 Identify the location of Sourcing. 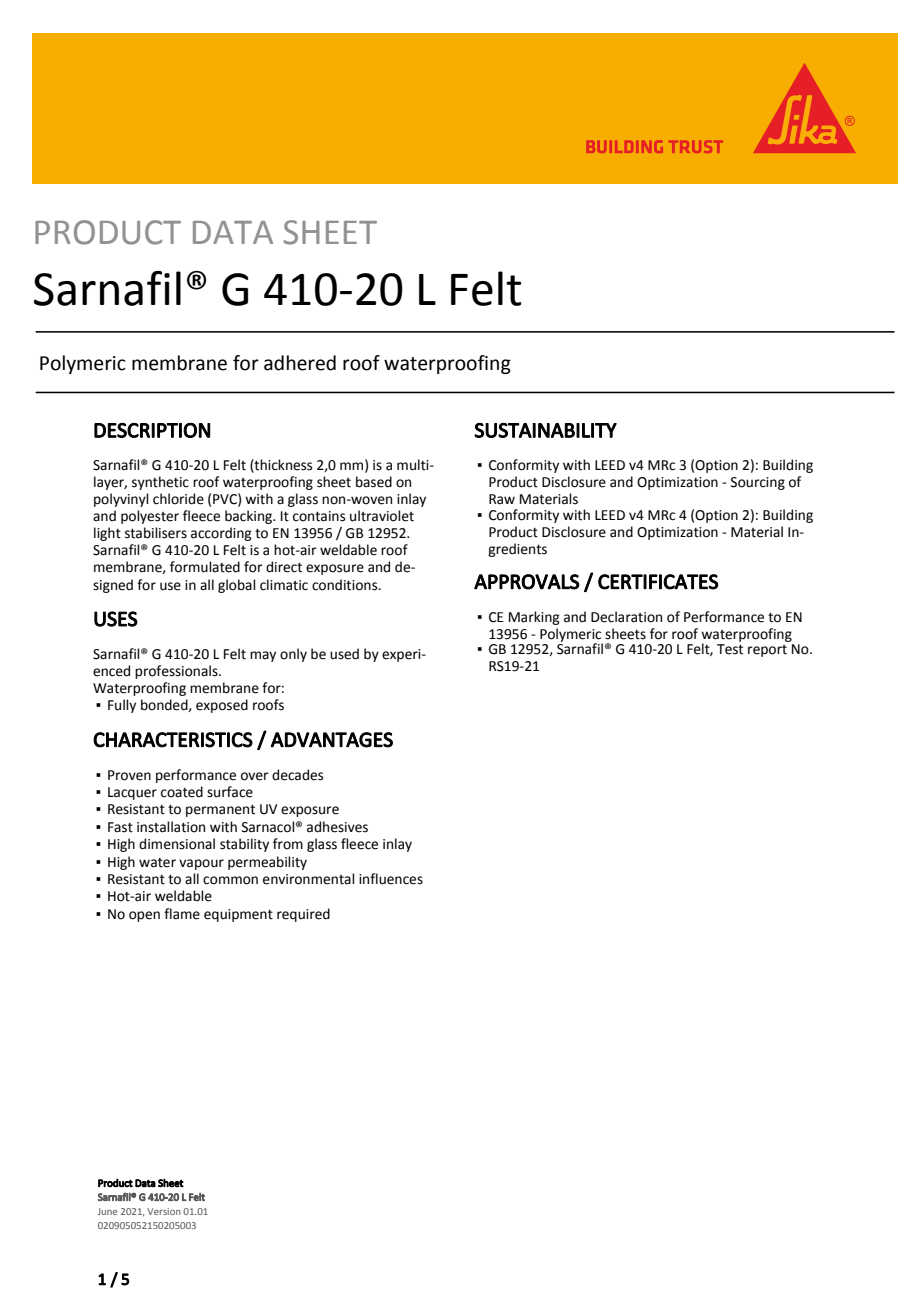
(758, 483).
